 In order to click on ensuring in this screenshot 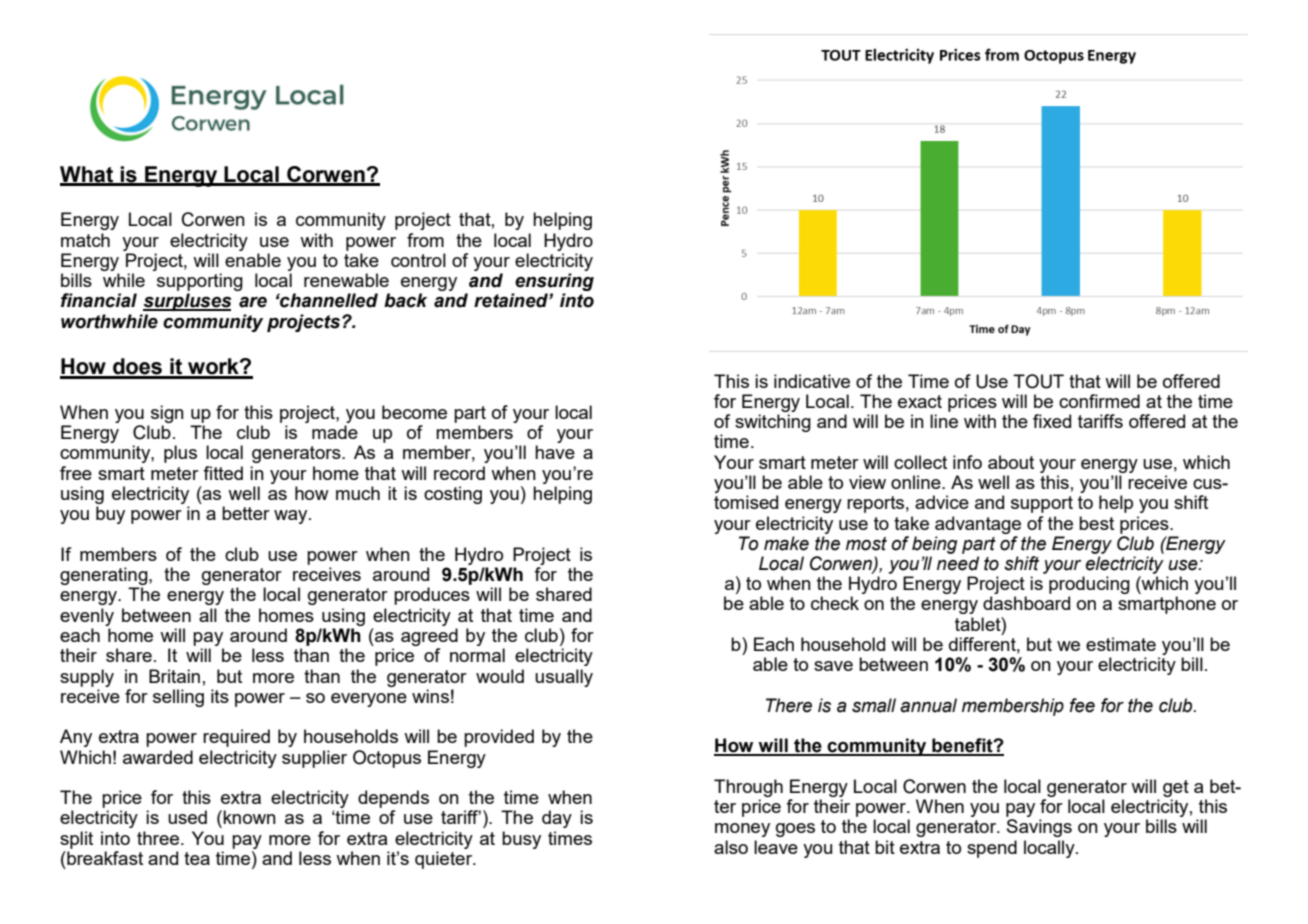, I will do `click(554, 282)`.
